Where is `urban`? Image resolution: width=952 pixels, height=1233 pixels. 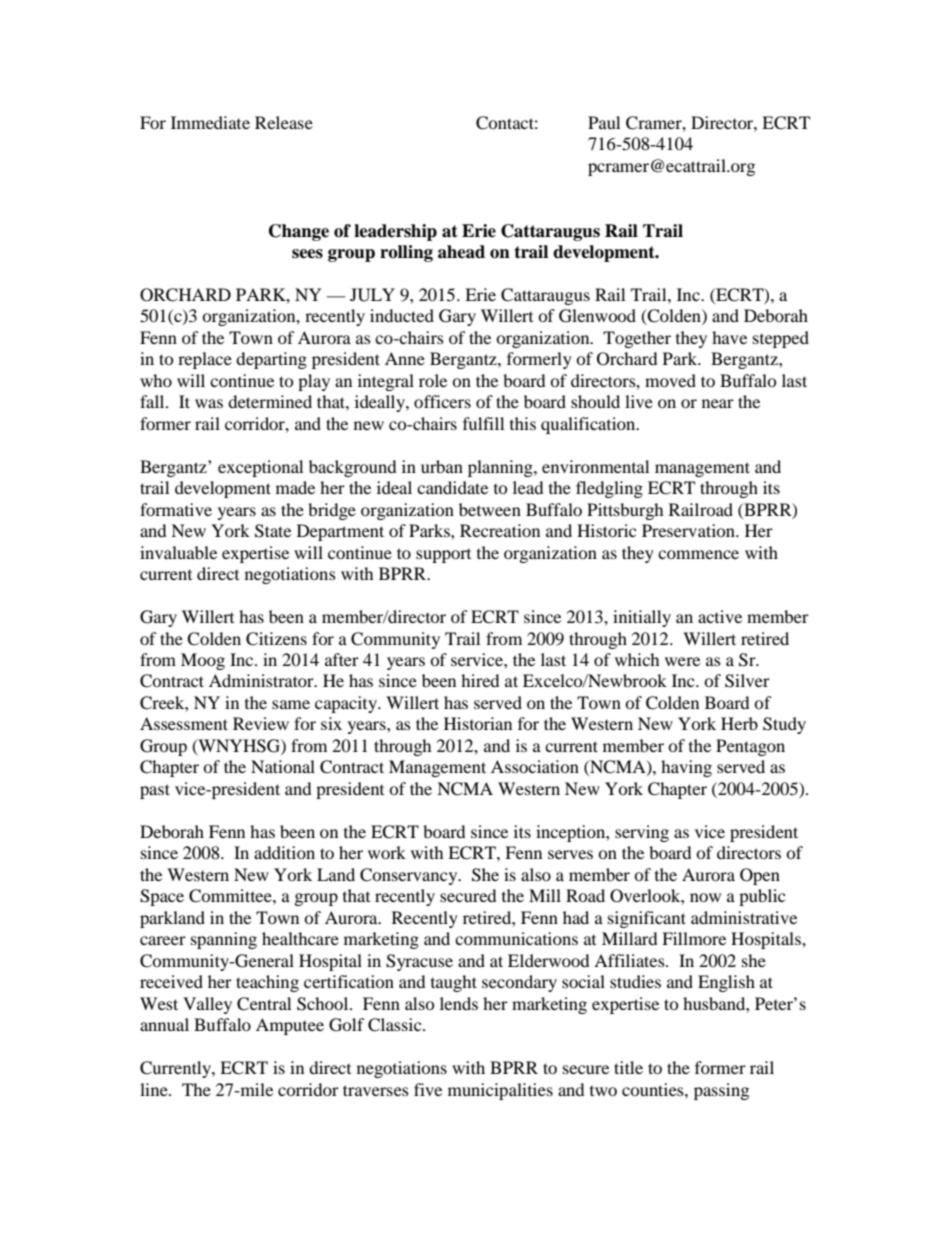
urban is located at coordinates (442, 466).
